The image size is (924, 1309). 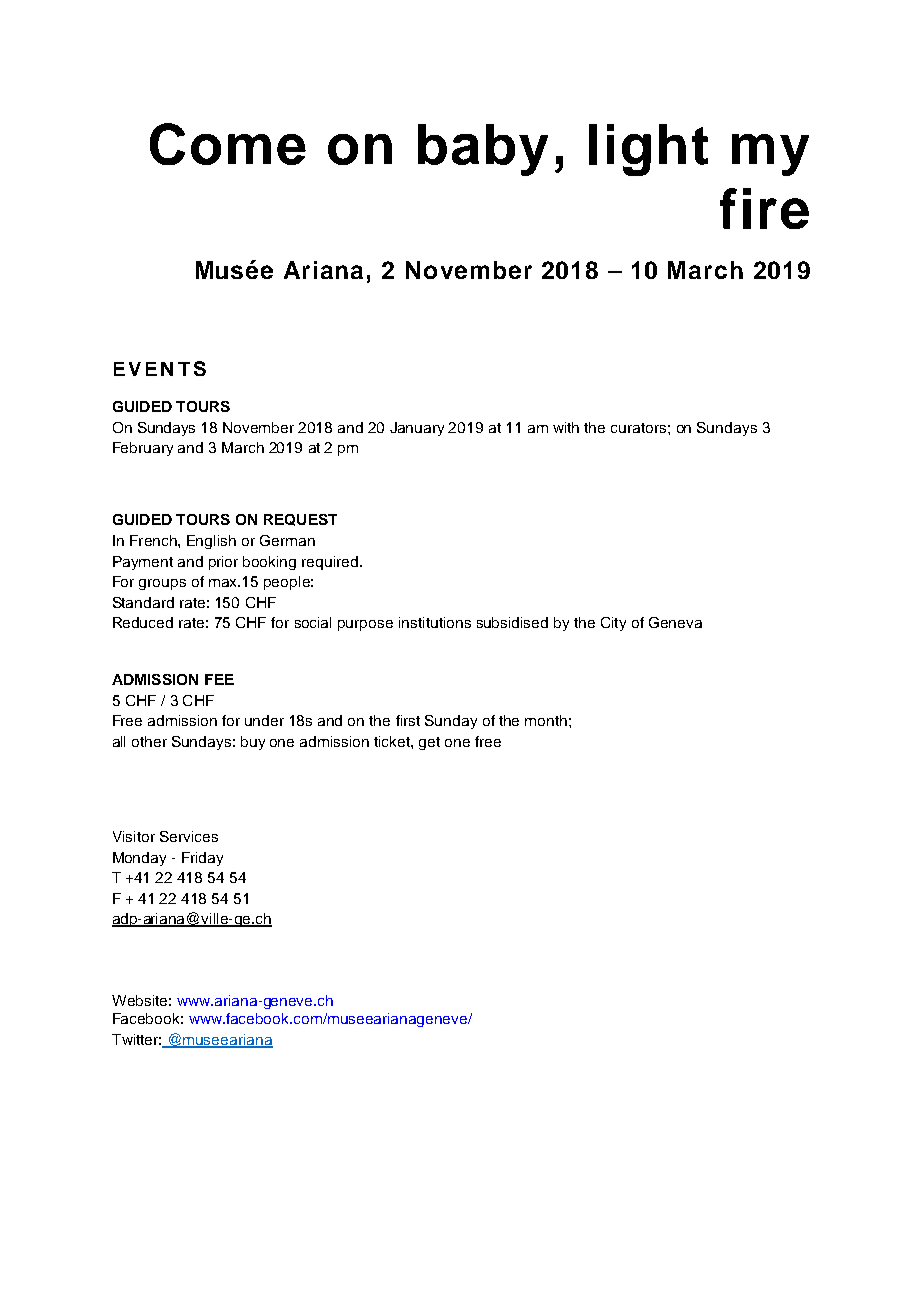 What do you see at coordinates (228, 144) in the document?
I see `Come` at bounding box center [228, 144].
